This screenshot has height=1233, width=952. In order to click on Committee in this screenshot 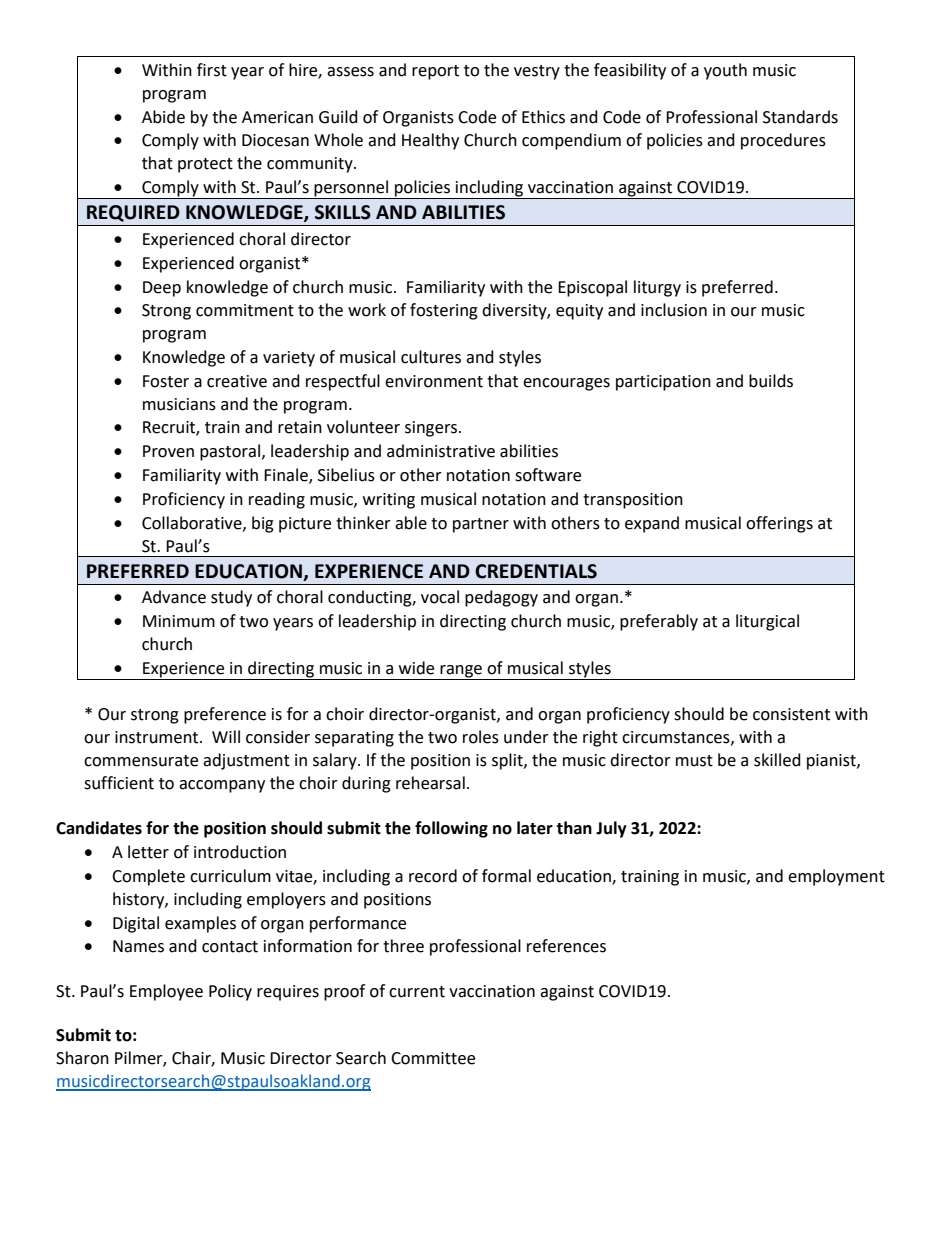, I will do `click(433, 1058)`.
